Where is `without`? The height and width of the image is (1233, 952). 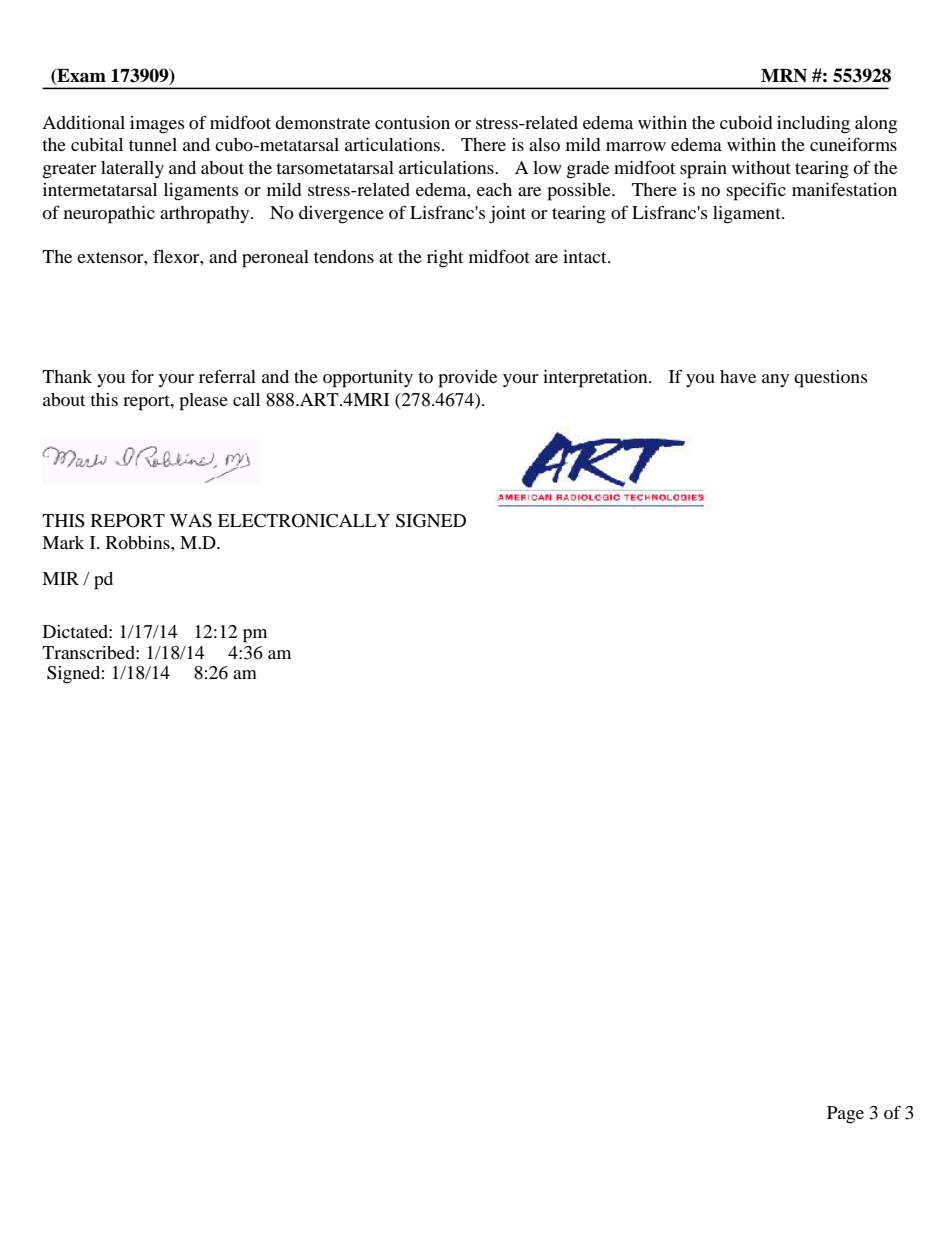 without is located at coordinates (761, 167).
